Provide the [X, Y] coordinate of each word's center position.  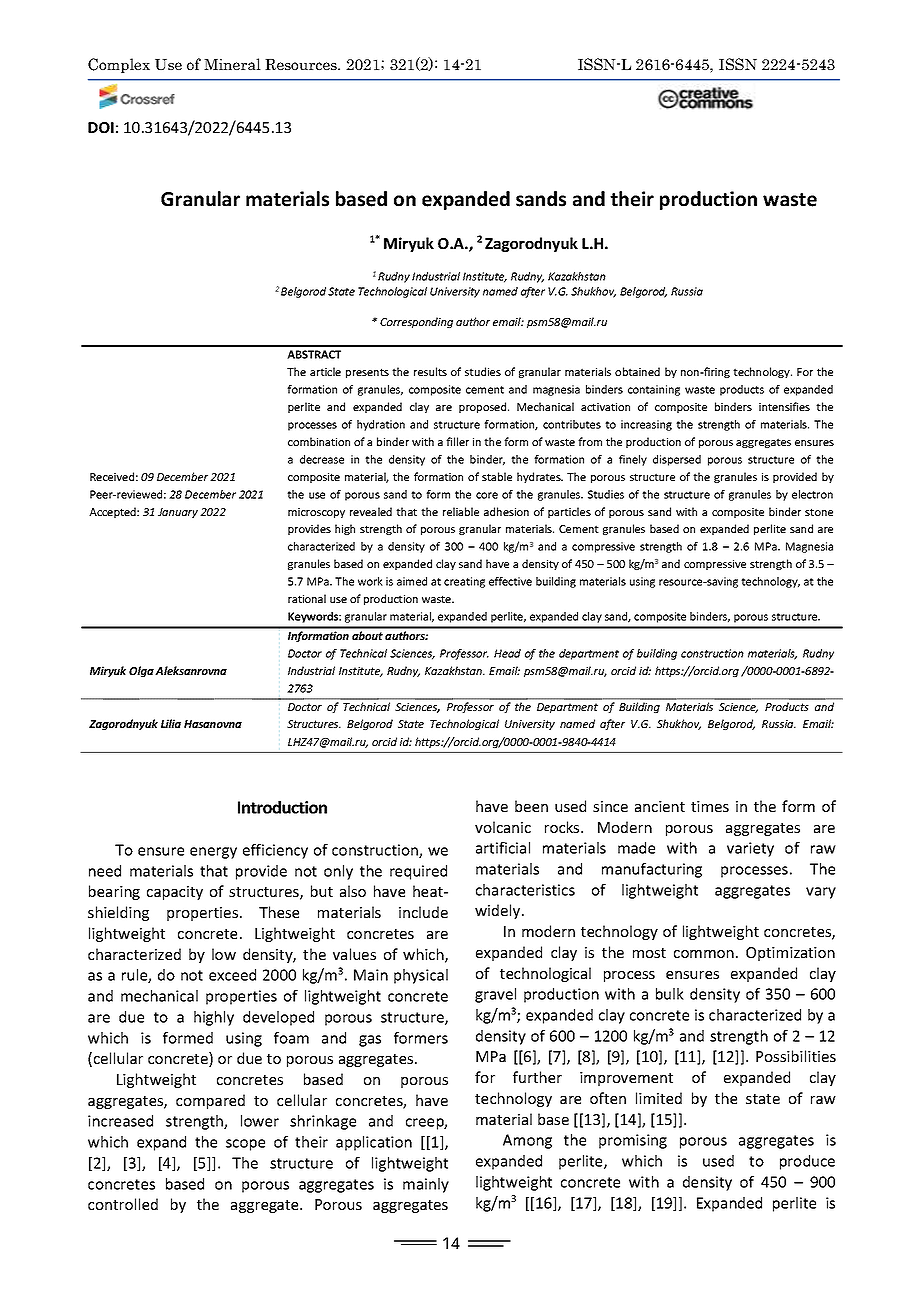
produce [807, 1162]
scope [245, 1145]
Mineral [232, 64]
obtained [637, 371]
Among [527, 1141]
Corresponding [416, 322]
